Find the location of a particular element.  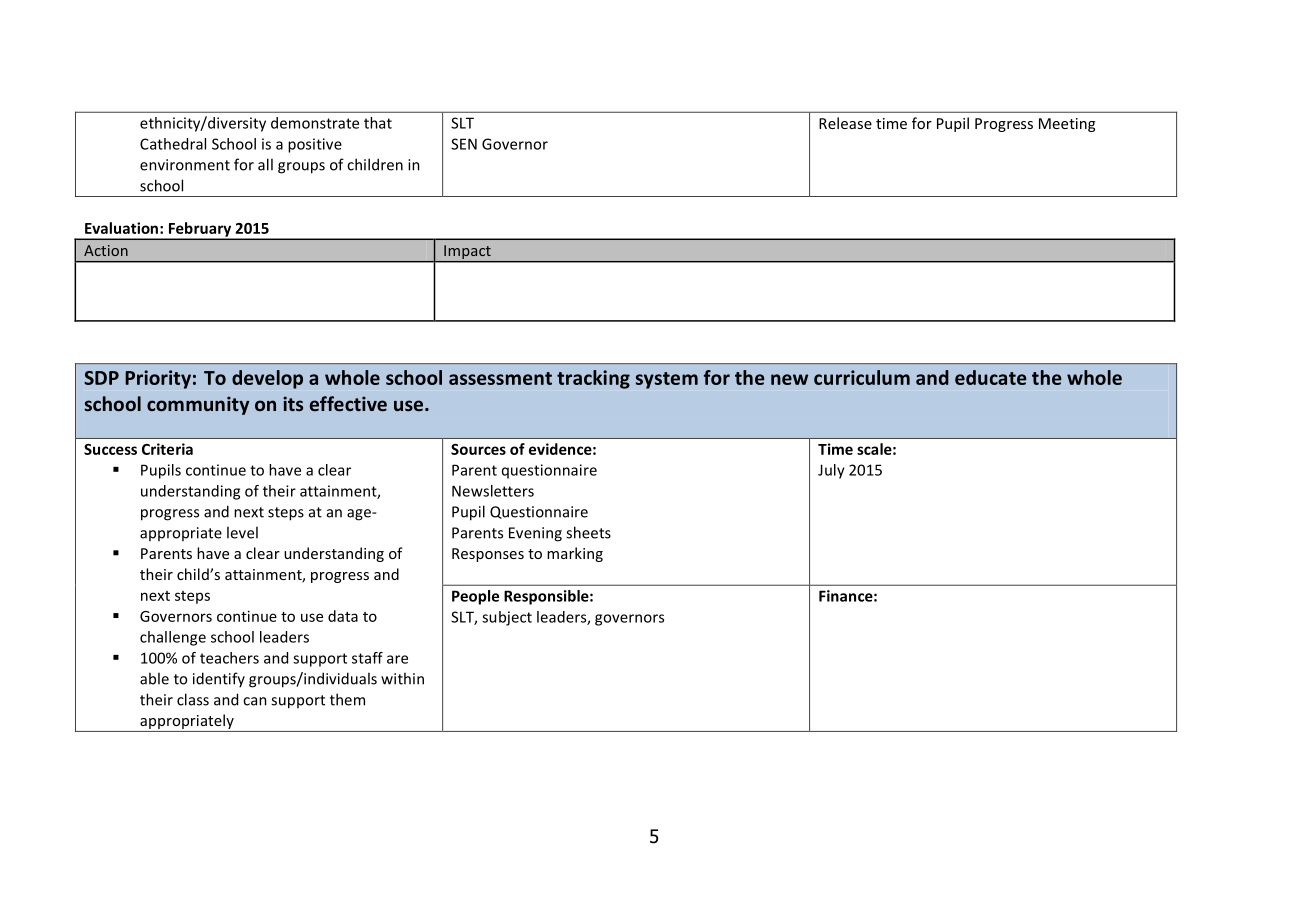

sheets is located at coordinates (588, 532).
